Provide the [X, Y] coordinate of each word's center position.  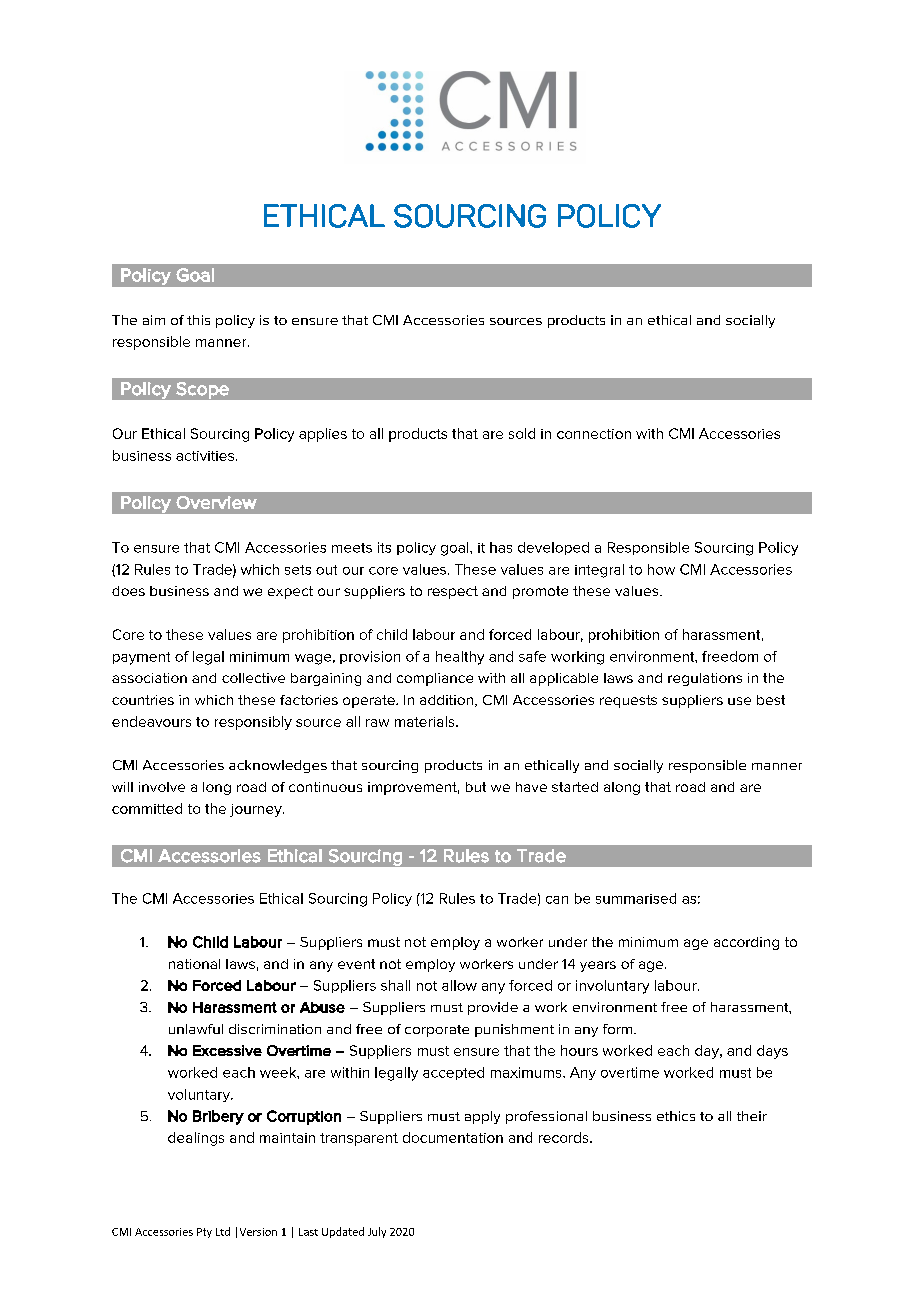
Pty [204, 1233]
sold [522, 433]
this [198, 320]
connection [594, 434]
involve [162, 787]
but [476, 787]
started [575, 787]
